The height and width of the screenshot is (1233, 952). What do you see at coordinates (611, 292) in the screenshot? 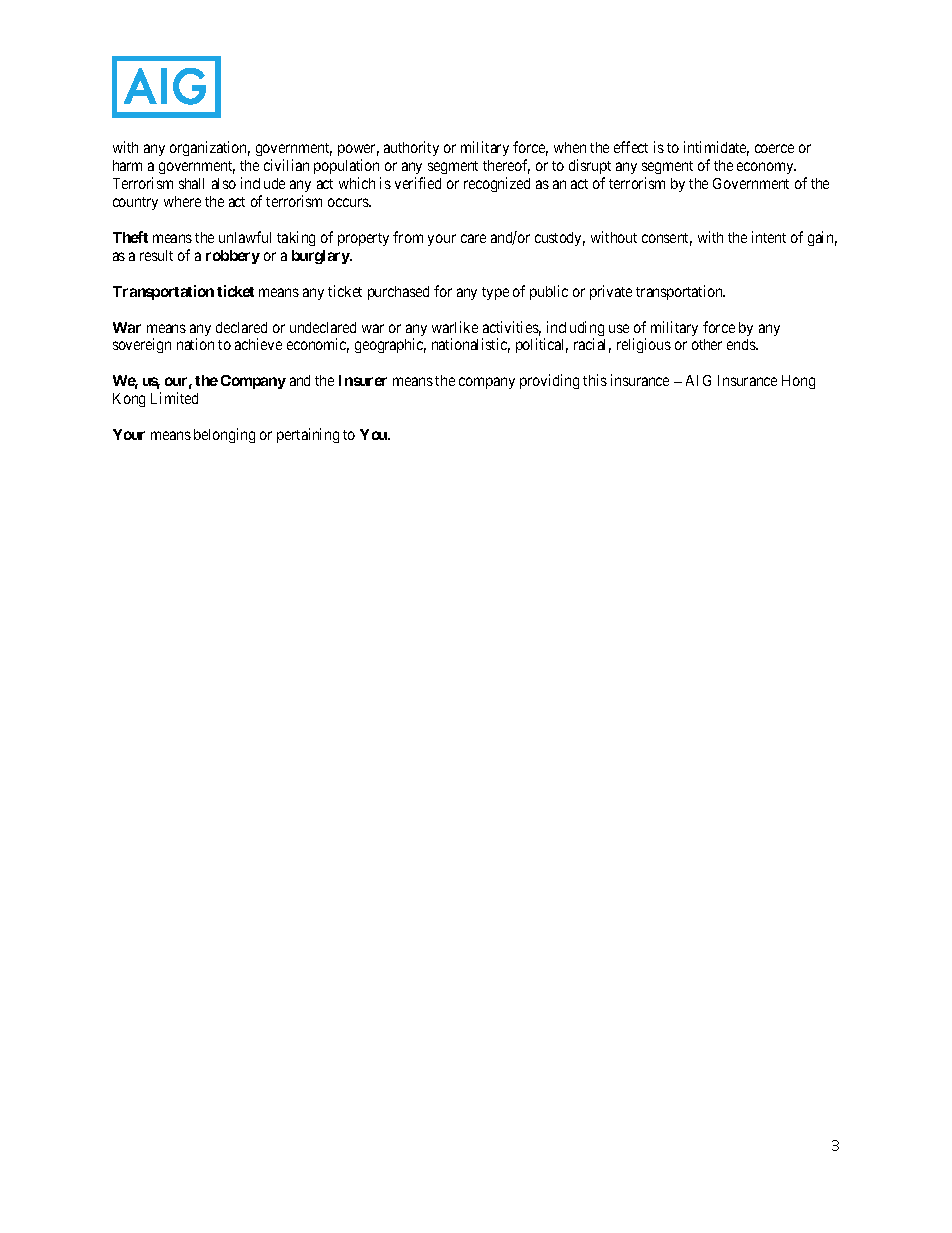
I see `private` at bounding box center [611, 292].
